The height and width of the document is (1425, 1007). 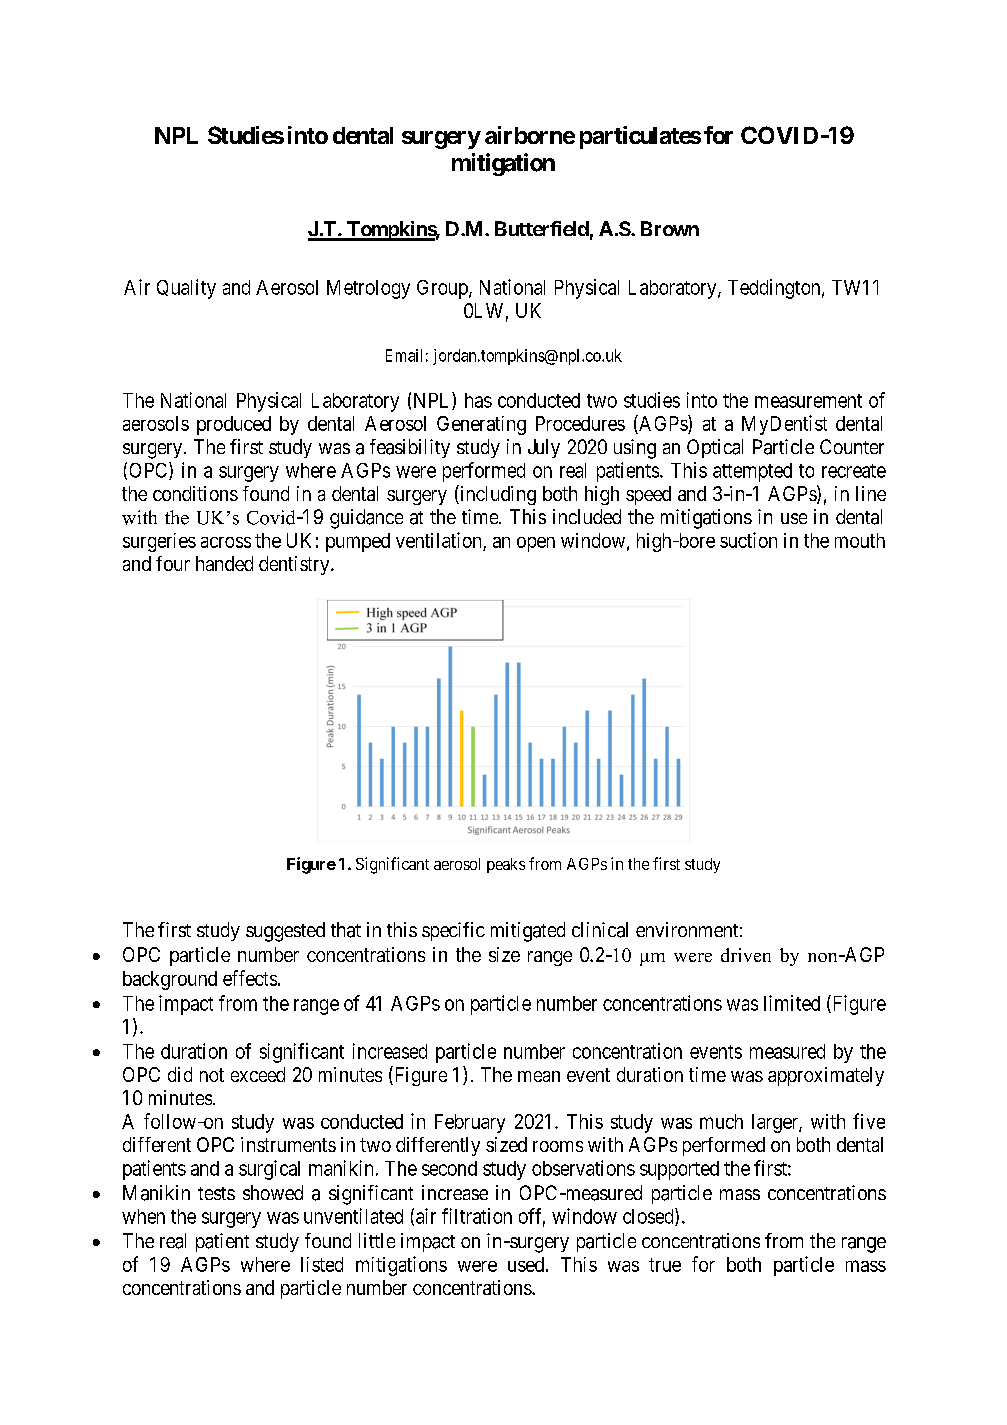 What do you see at coordinates (536, 544) in the document?
I see `open` at bounding box center [536, 544].
